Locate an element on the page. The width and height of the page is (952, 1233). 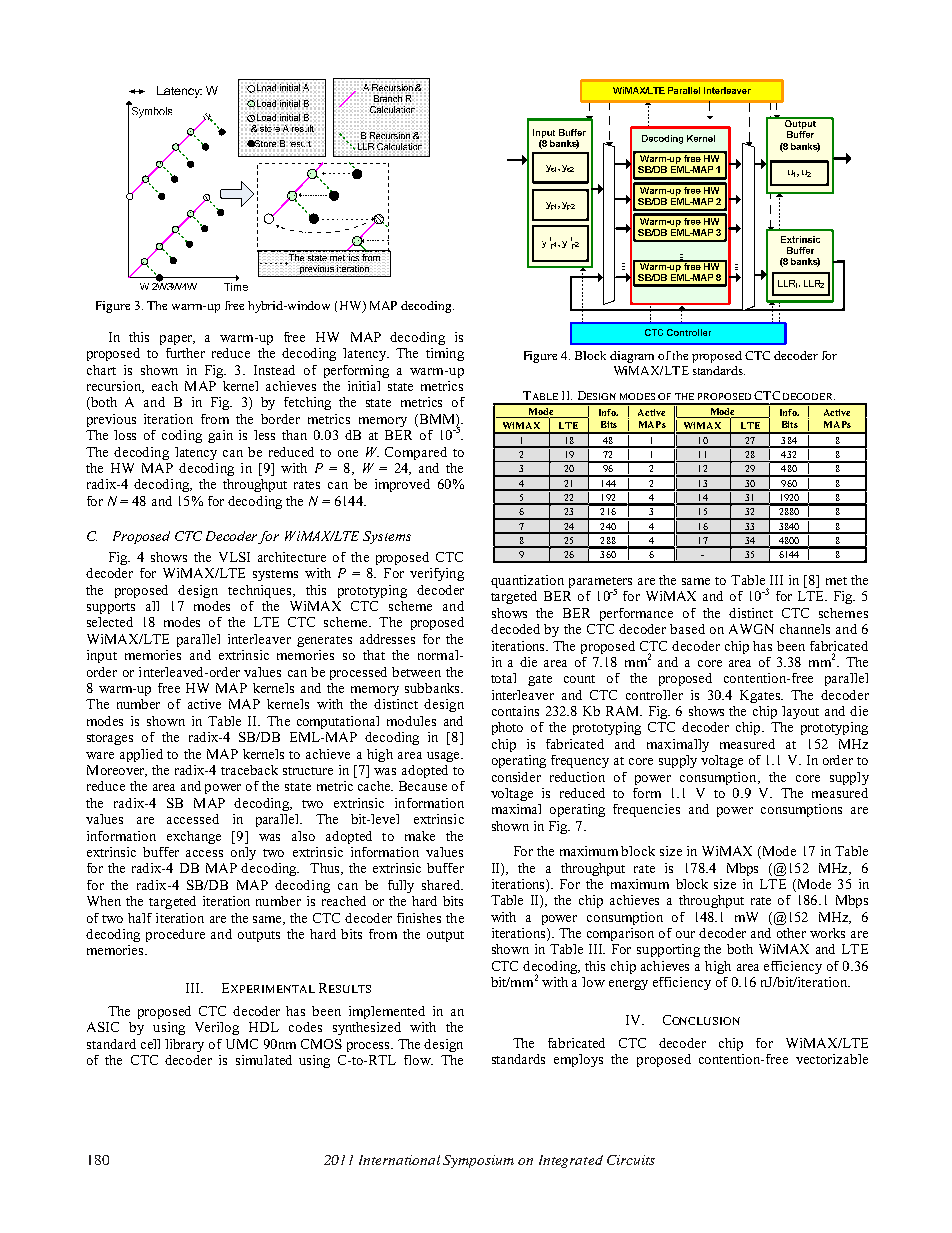
decoded is located at coordinates (515, 629).
